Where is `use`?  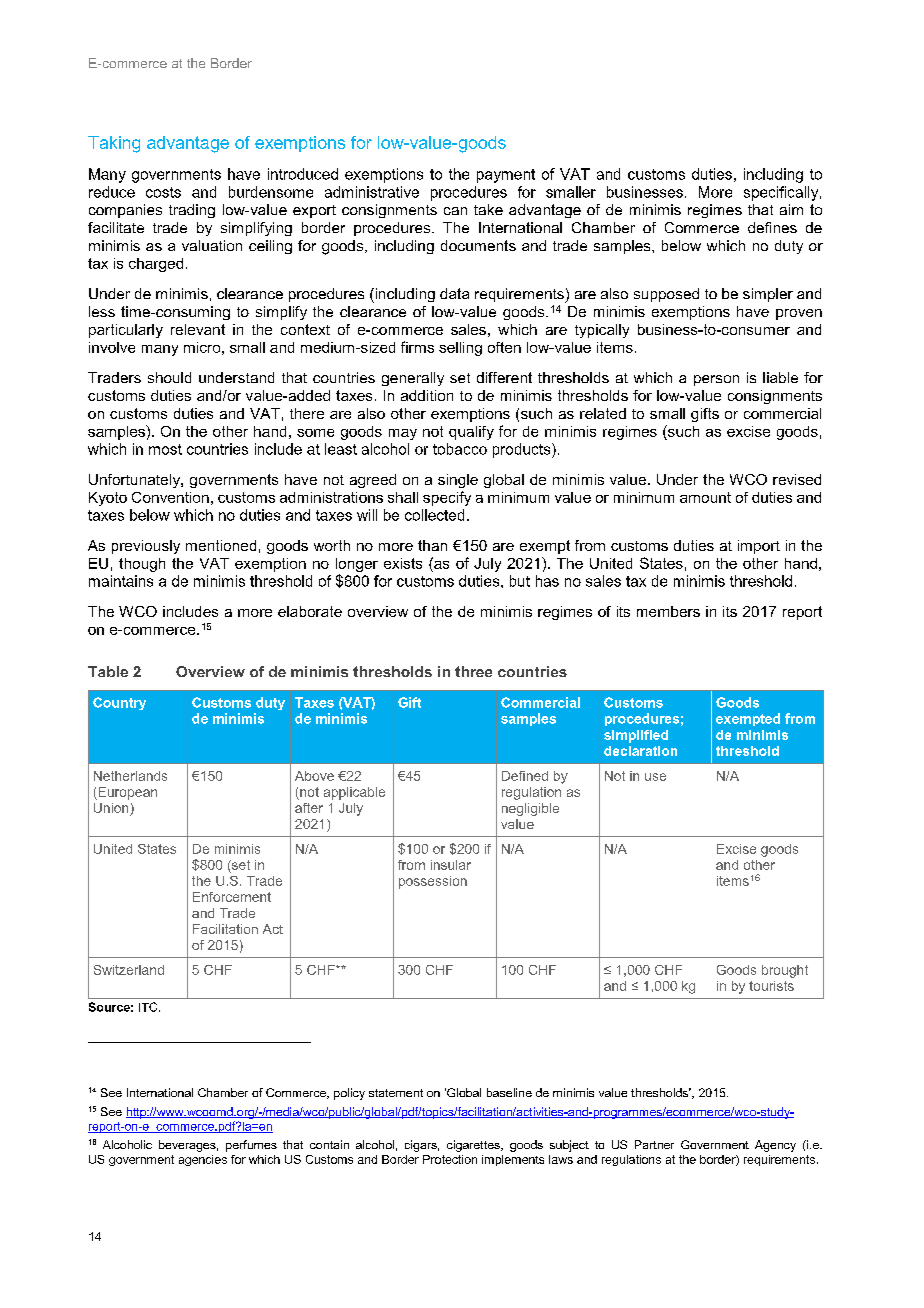 use is located at coordinates (655, 777).
